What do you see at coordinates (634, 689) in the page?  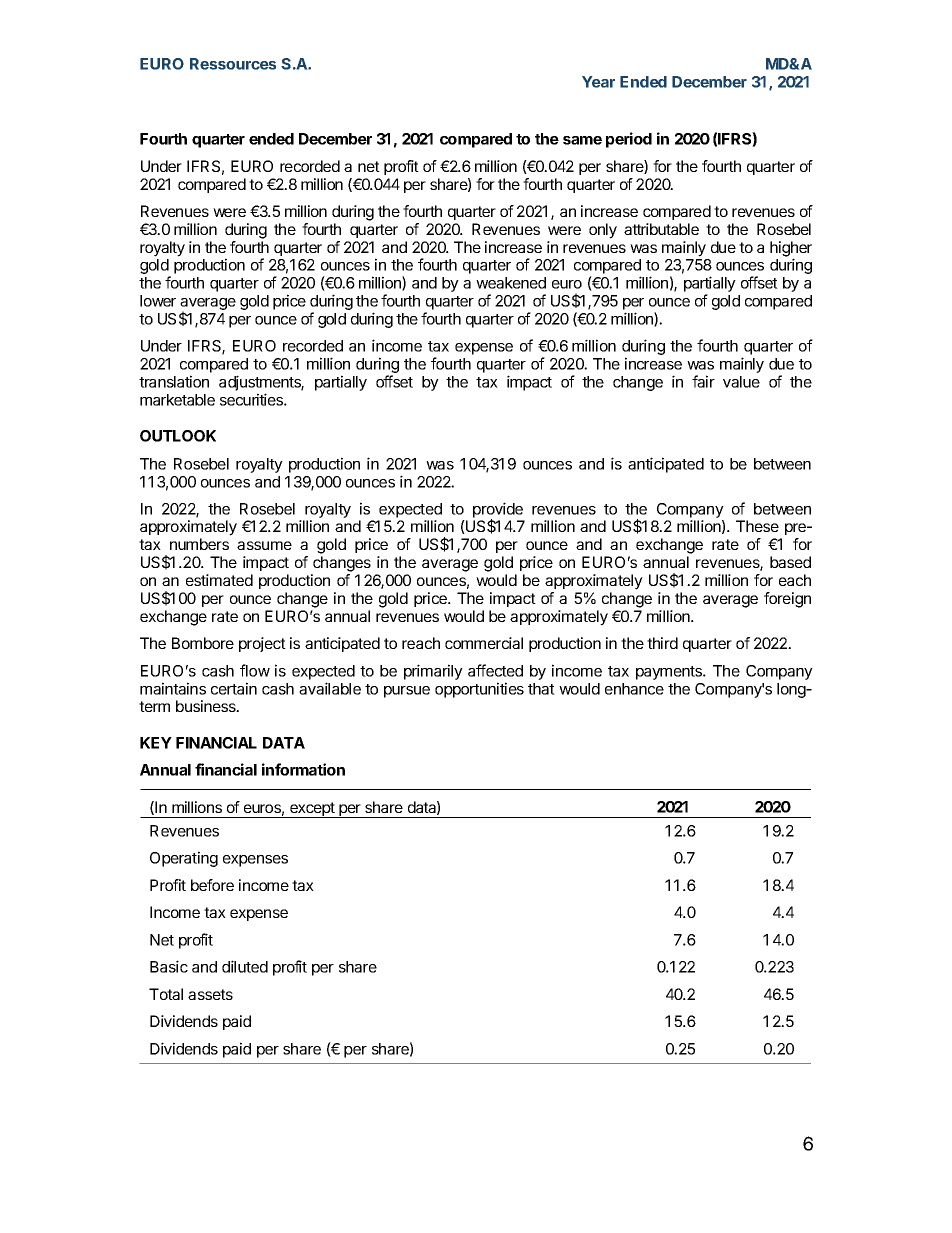 I see `enhance` at bounding box center [634, 689].
